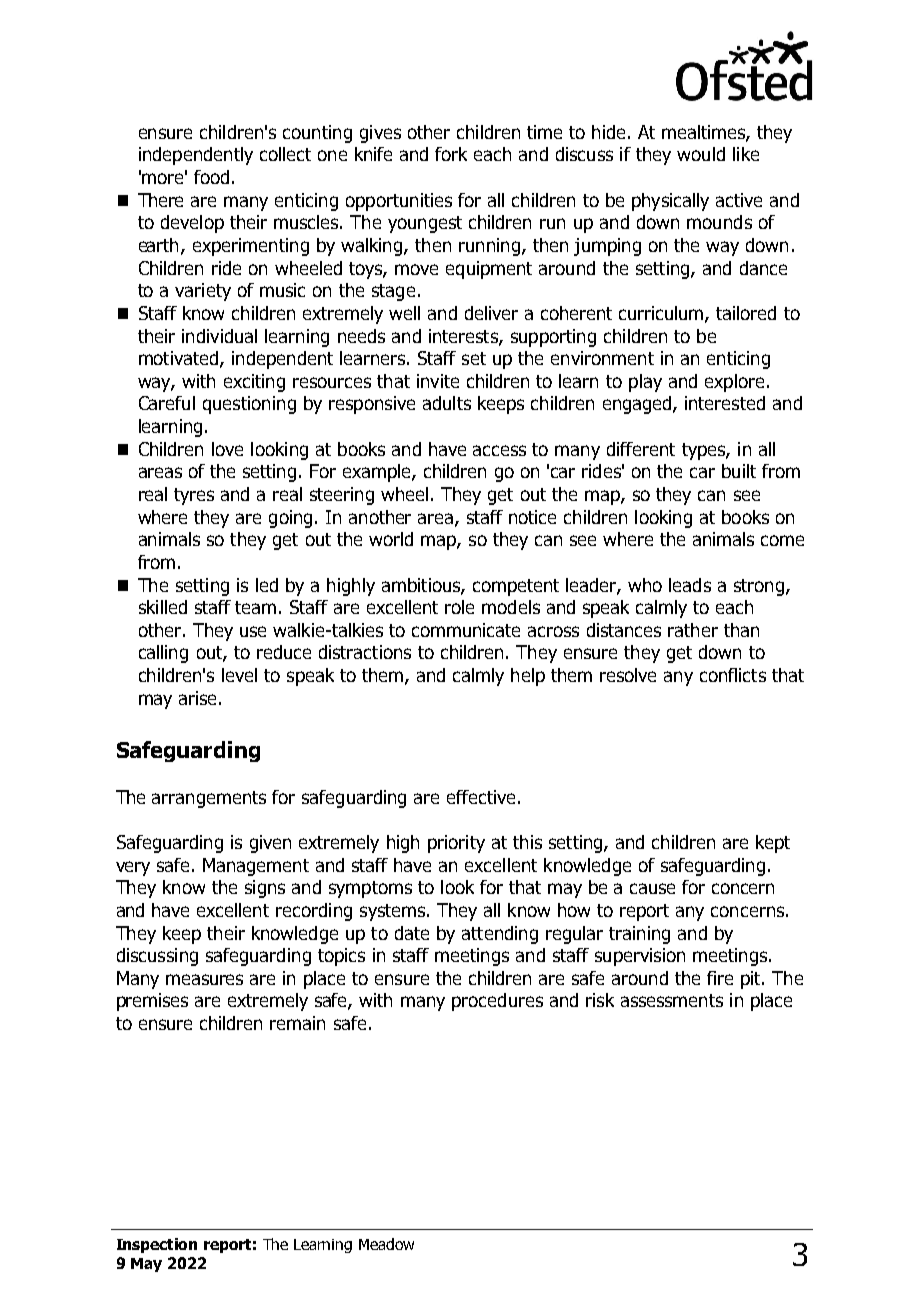 Image resolution: width=924 pixels, height=1310 pixels. What do you see at coordinates (211, 177) in the screenshot?
I see `food` at bounding box center [211, 177].
